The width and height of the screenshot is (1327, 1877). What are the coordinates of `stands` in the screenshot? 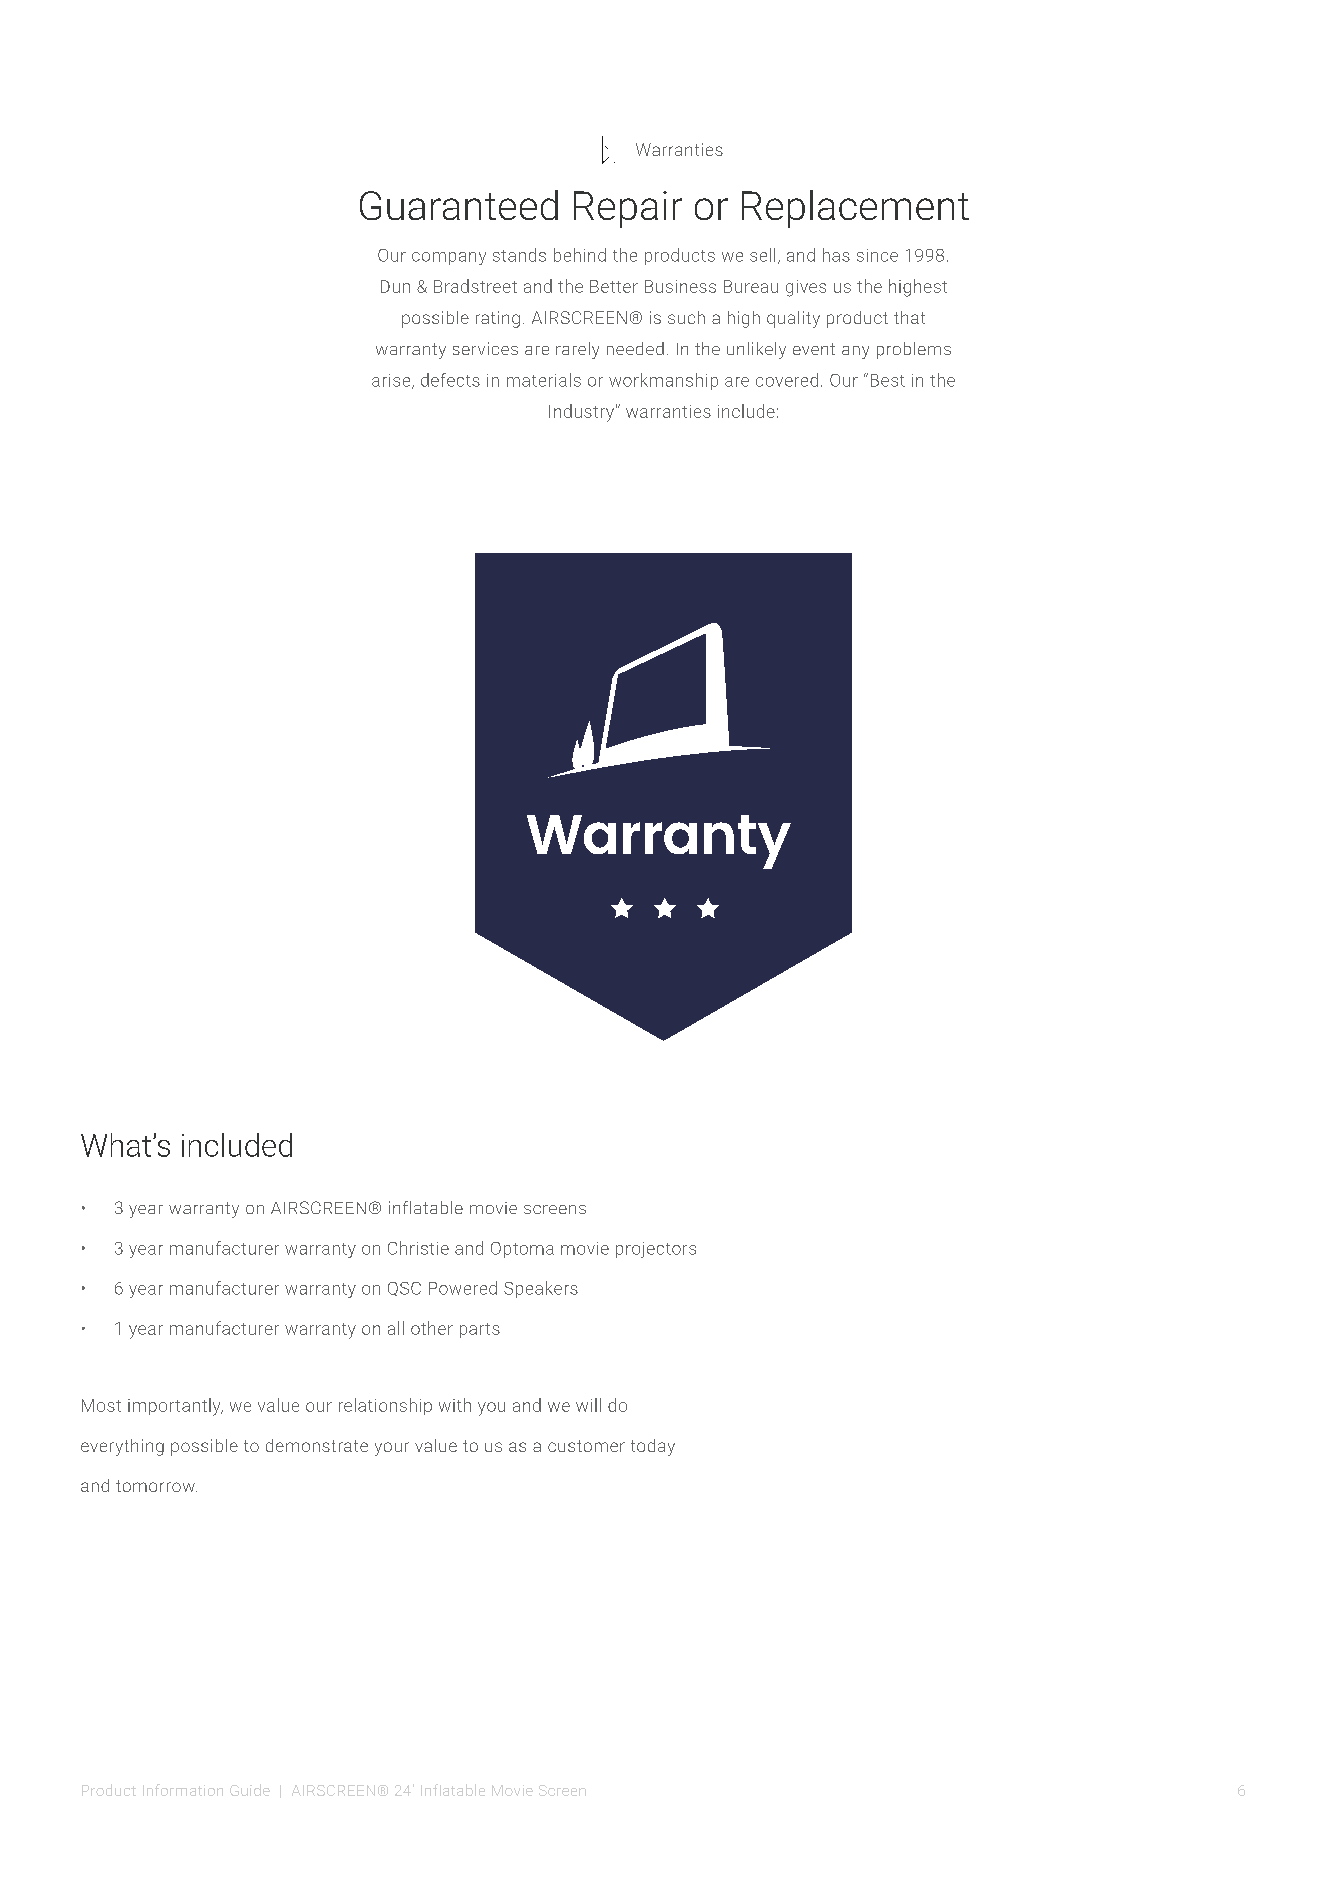 It's located at (519, 255).
